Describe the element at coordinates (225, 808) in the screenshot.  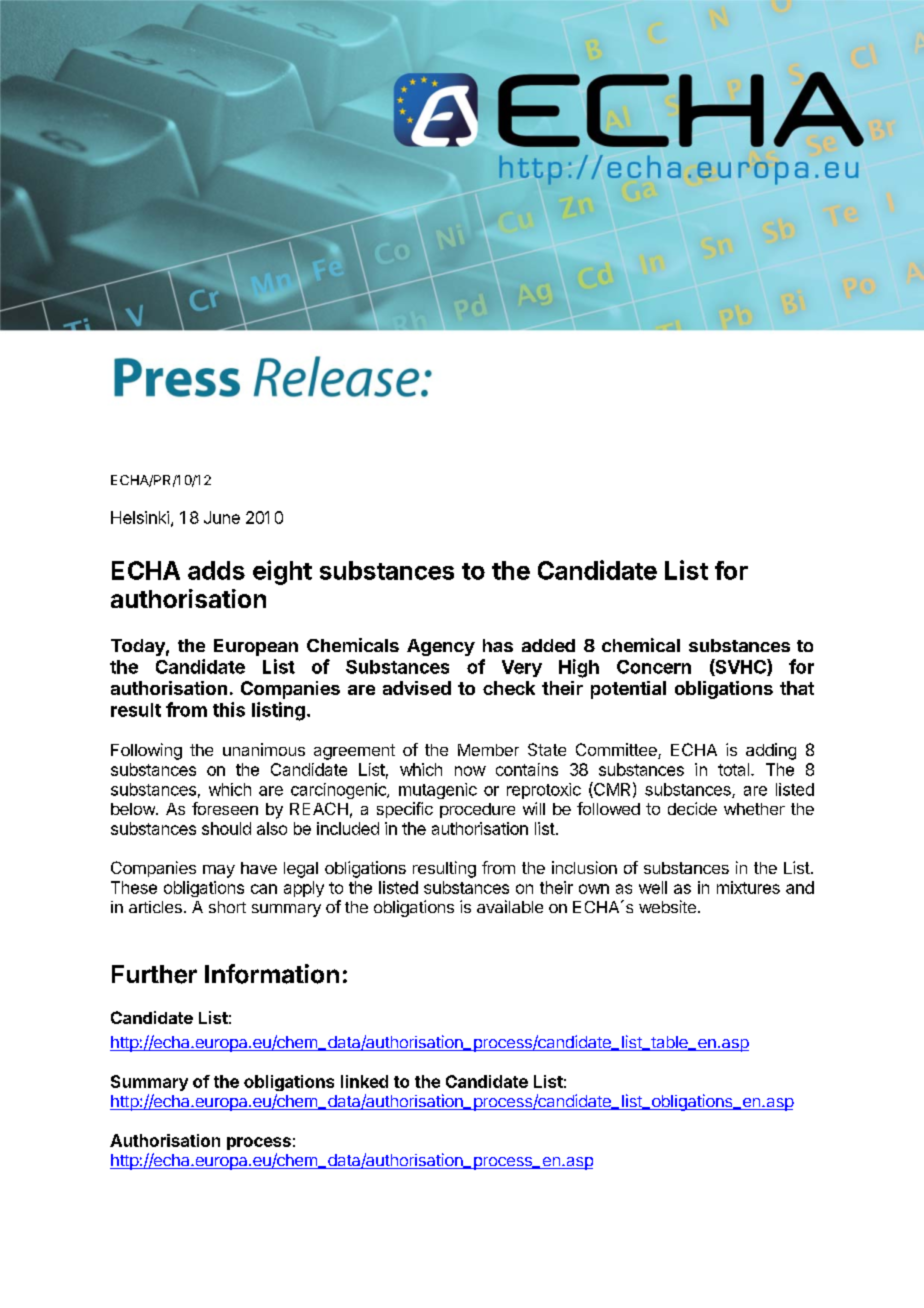
I see `foreseen` at that location.
